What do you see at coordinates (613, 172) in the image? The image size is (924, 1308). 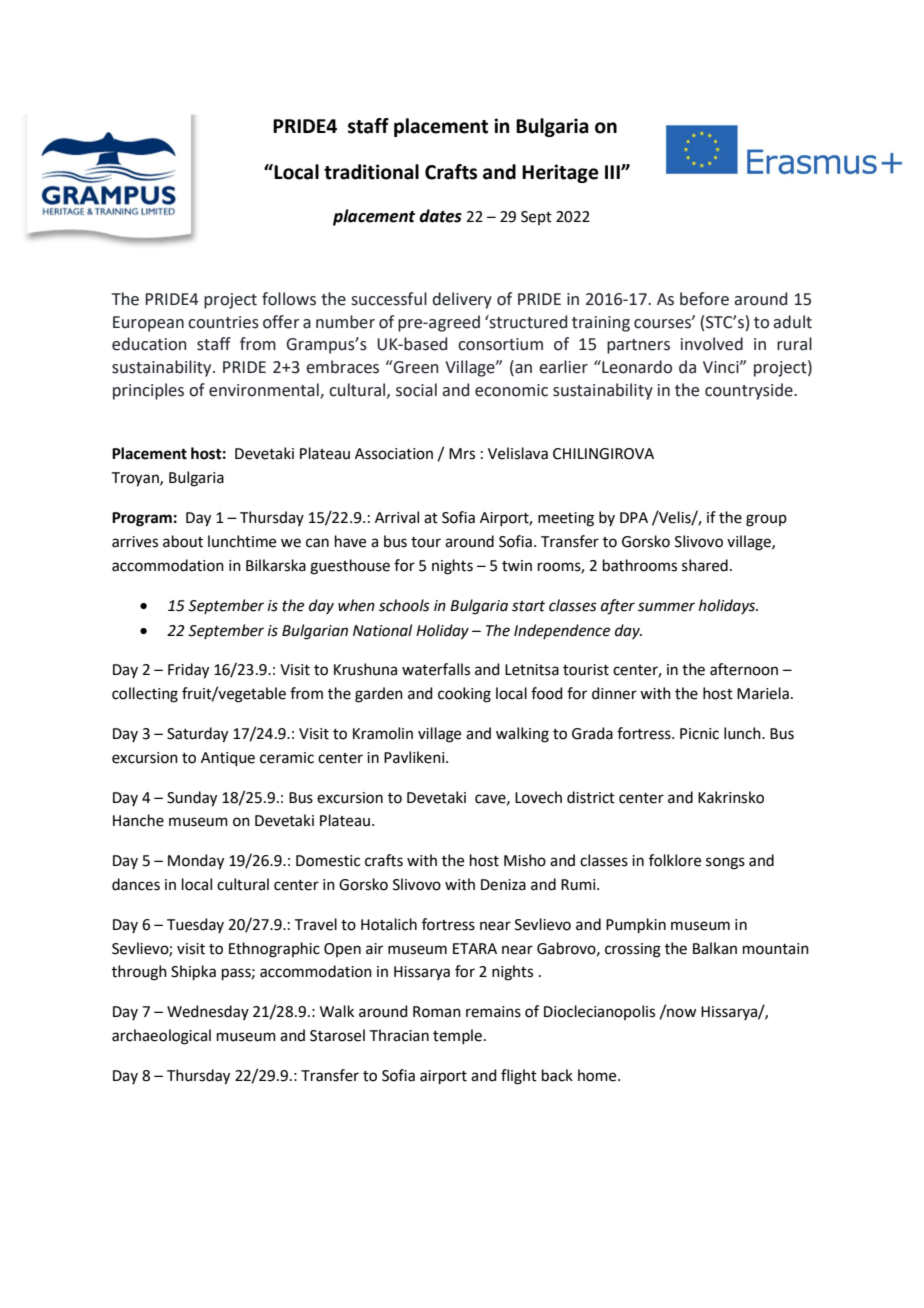 I see `III` at bounding box center [613, 172].
